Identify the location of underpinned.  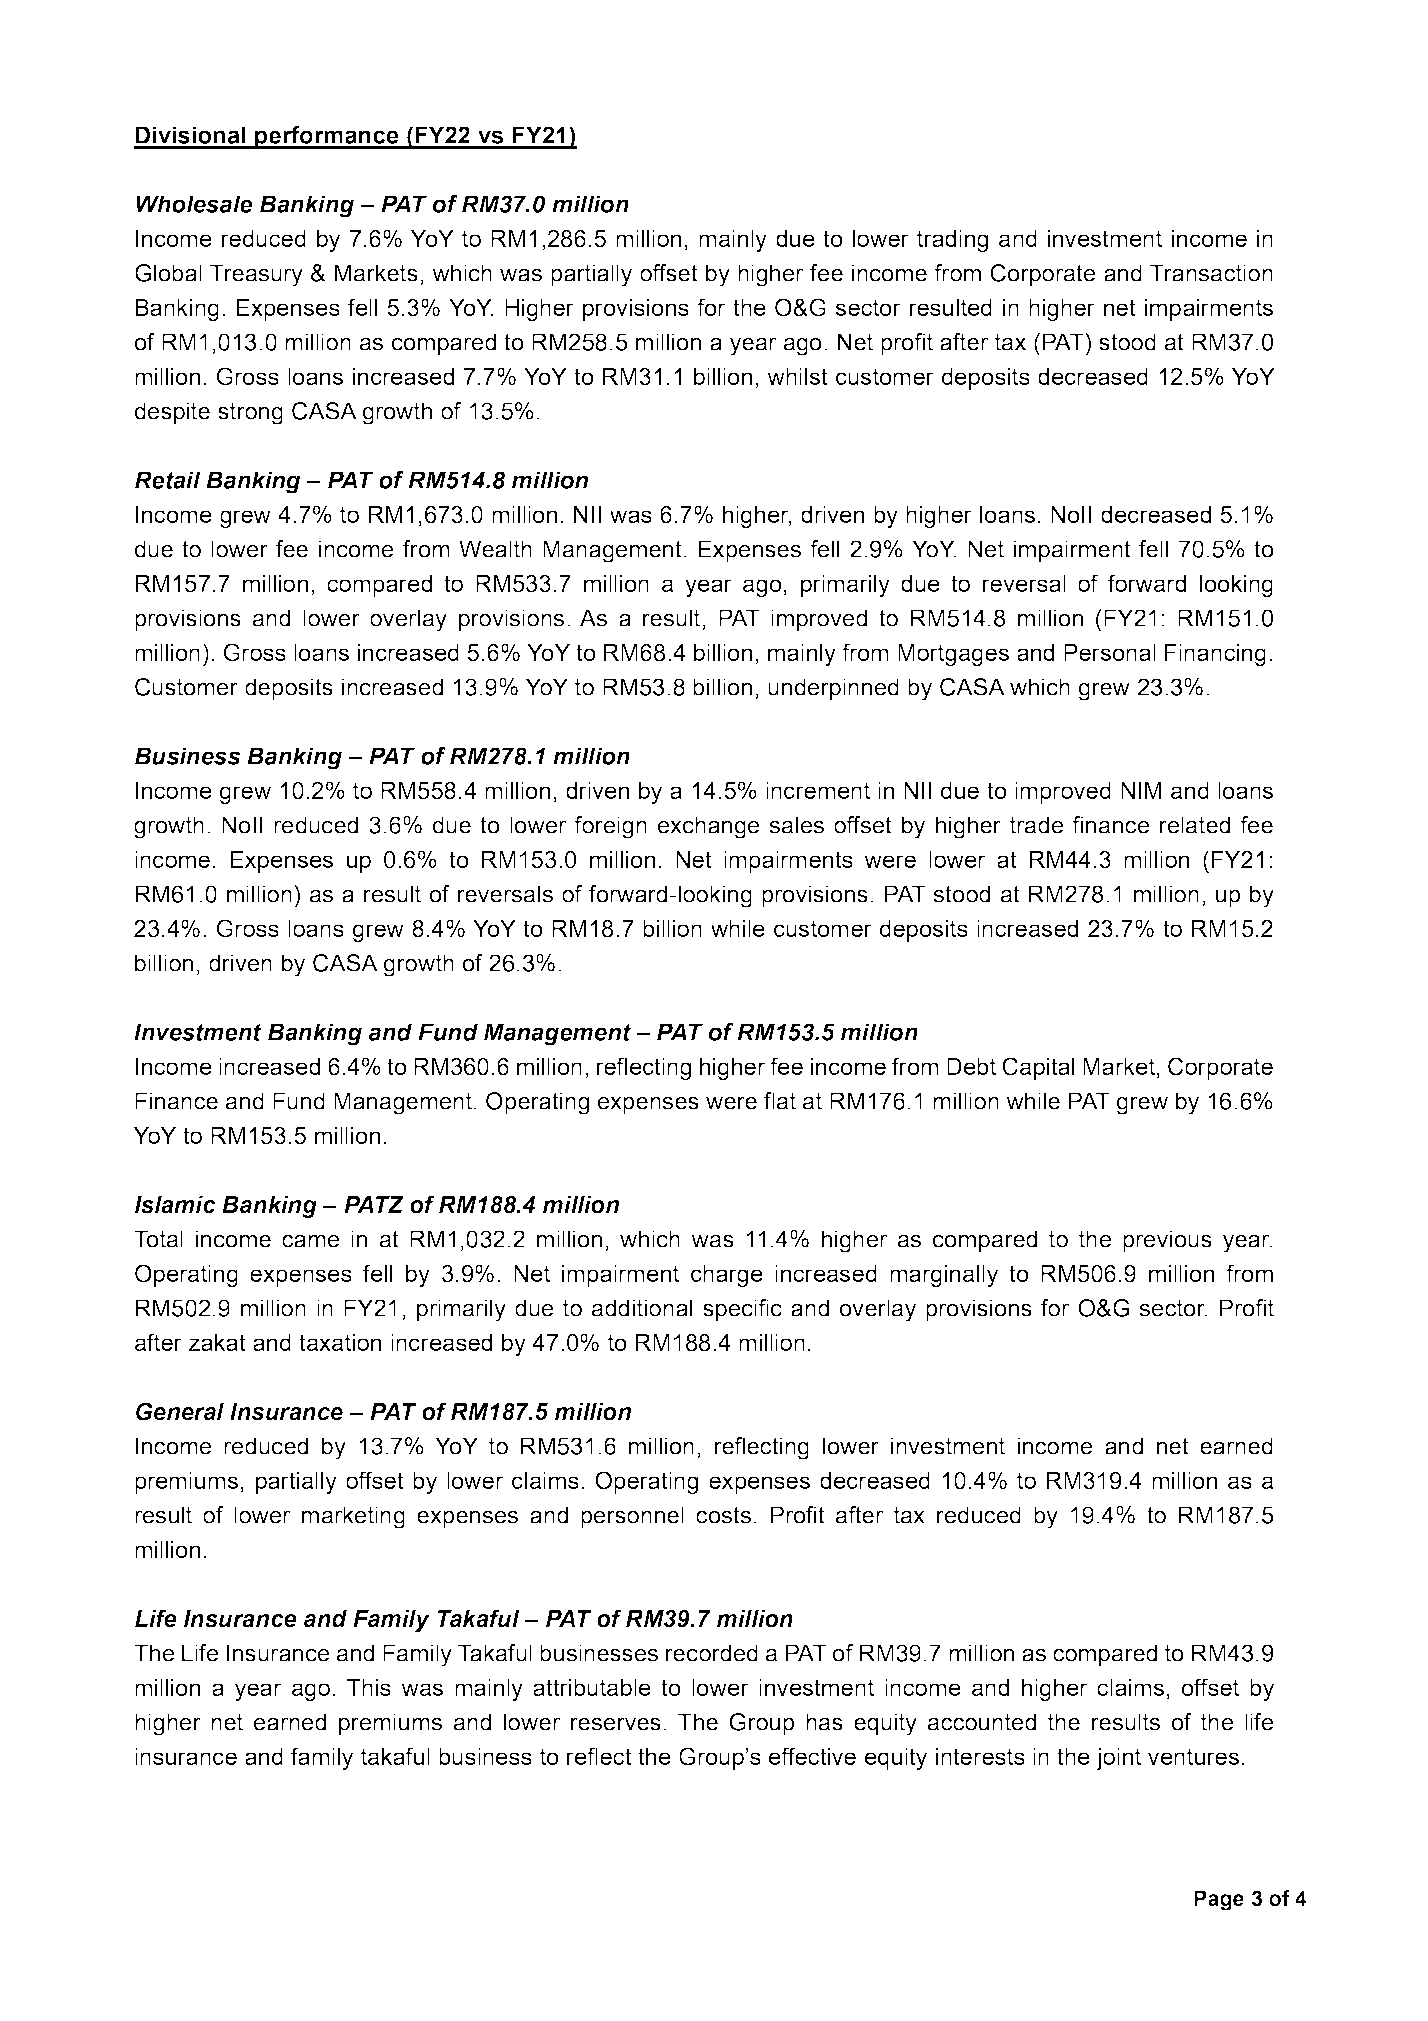
(833, 689).
